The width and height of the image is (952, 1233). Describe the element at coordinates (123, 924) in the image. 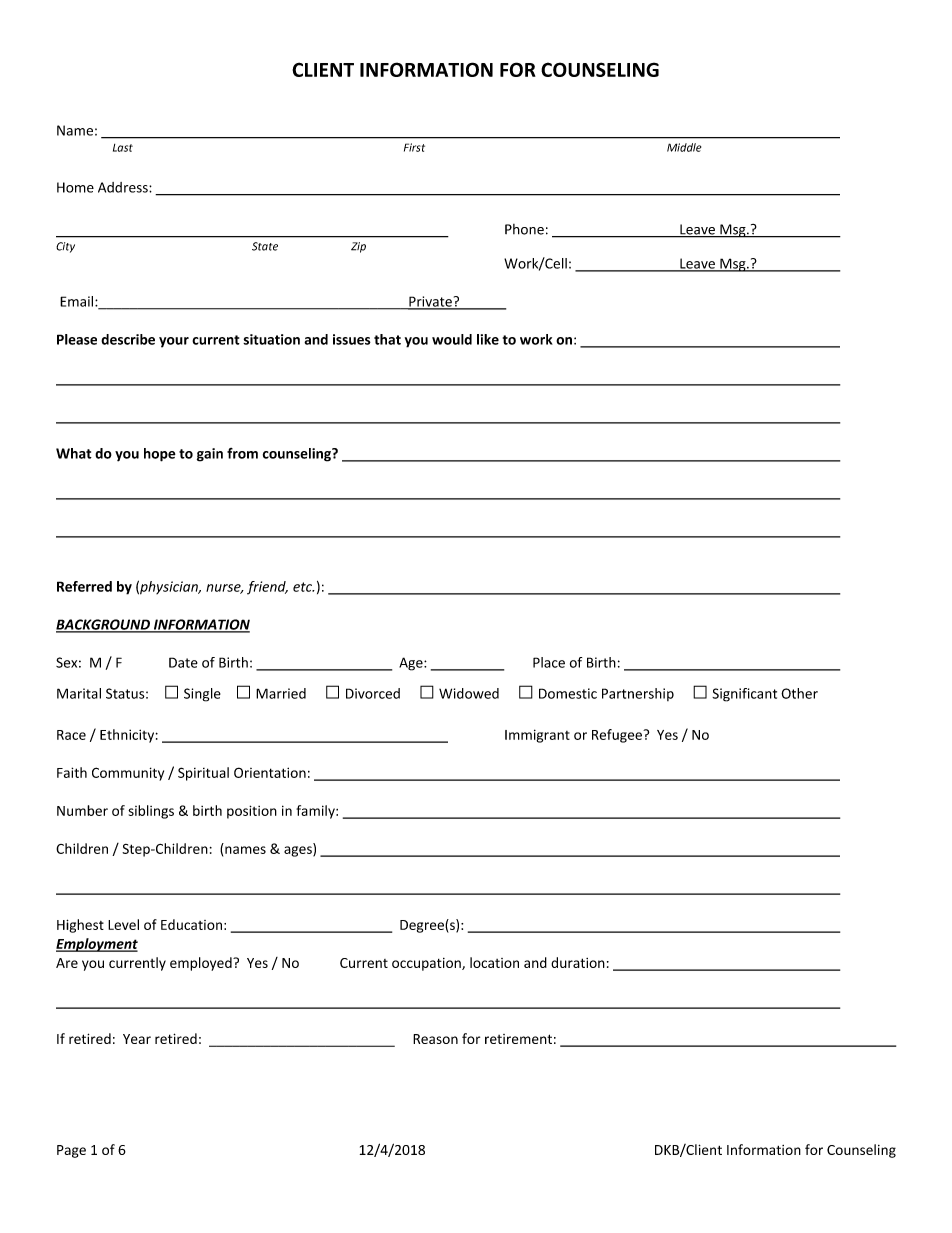

I see `Level` at that location.
